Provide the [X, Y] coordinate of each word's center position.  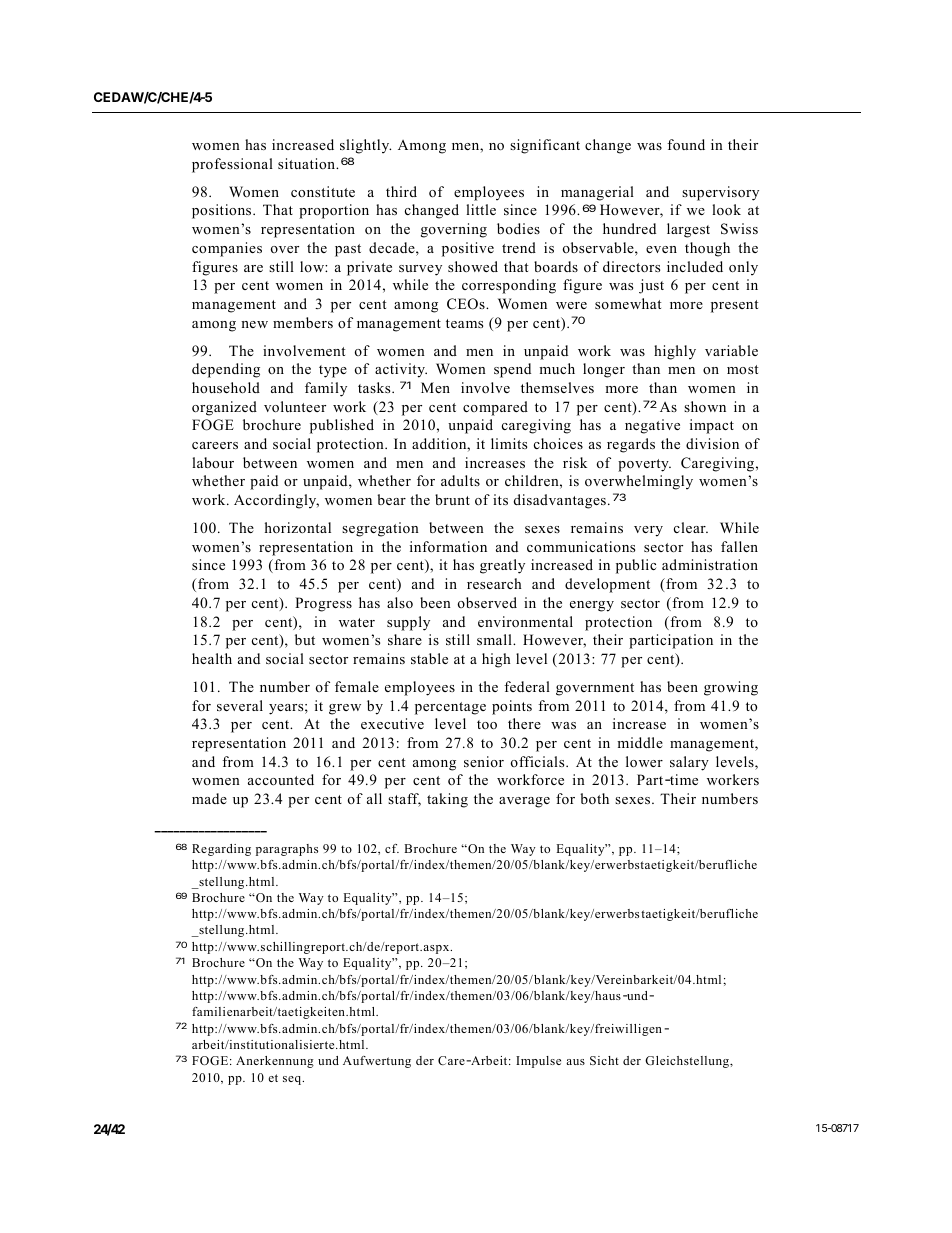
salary [689, 763]
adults [460, 480]
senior [484, 761]
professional [232, 165]
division [712, 443]
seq [293, 1080]
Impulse [538, 1062]
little [481, 209]
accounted [281, 779]
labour [213, 462]
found [686, 144]
